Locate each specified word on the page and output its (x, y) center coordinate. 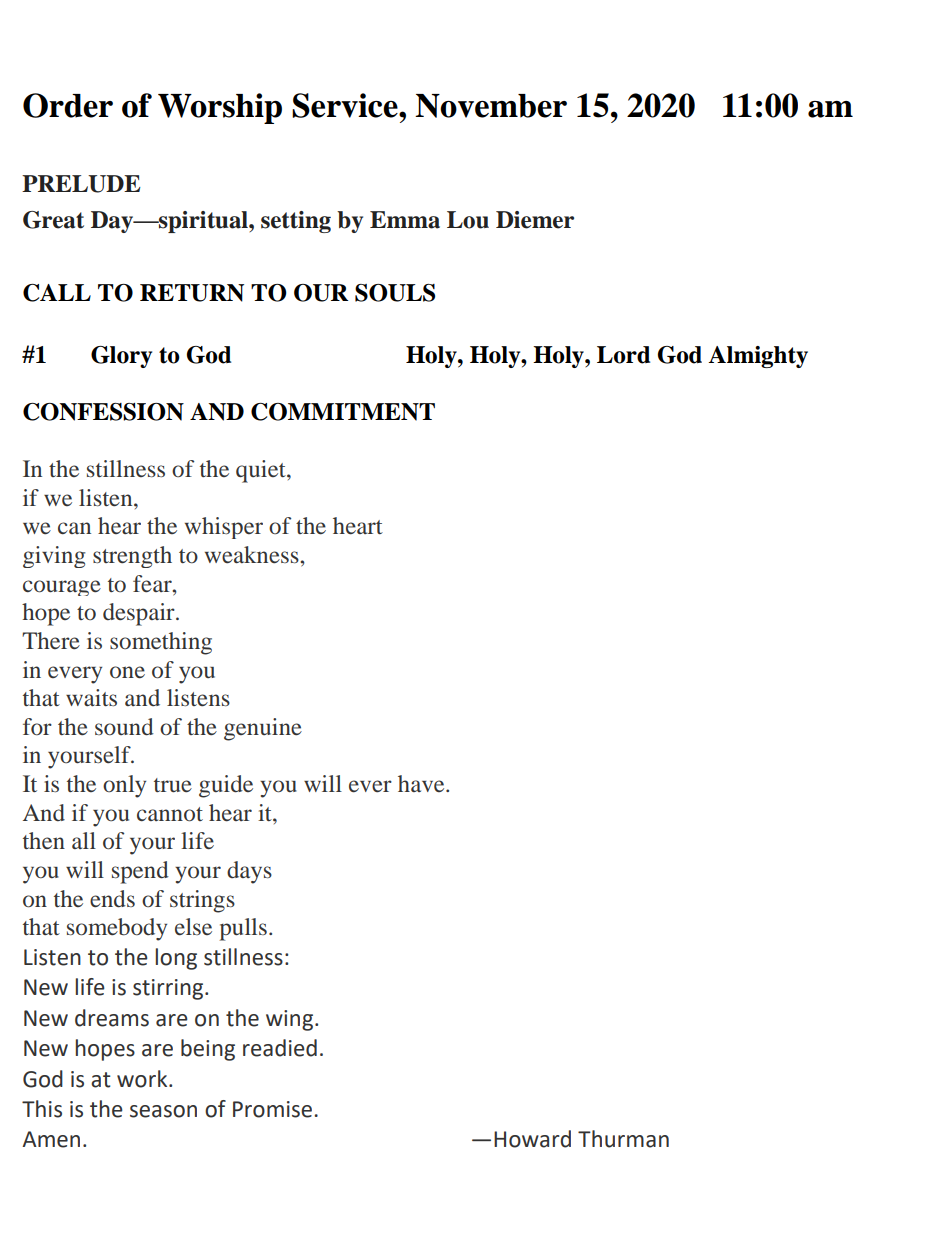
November (491, 106)
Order (68, 105)
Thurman (623, 1139)
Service (346, 105)
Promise (274, 1109)
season (163, 1111)
